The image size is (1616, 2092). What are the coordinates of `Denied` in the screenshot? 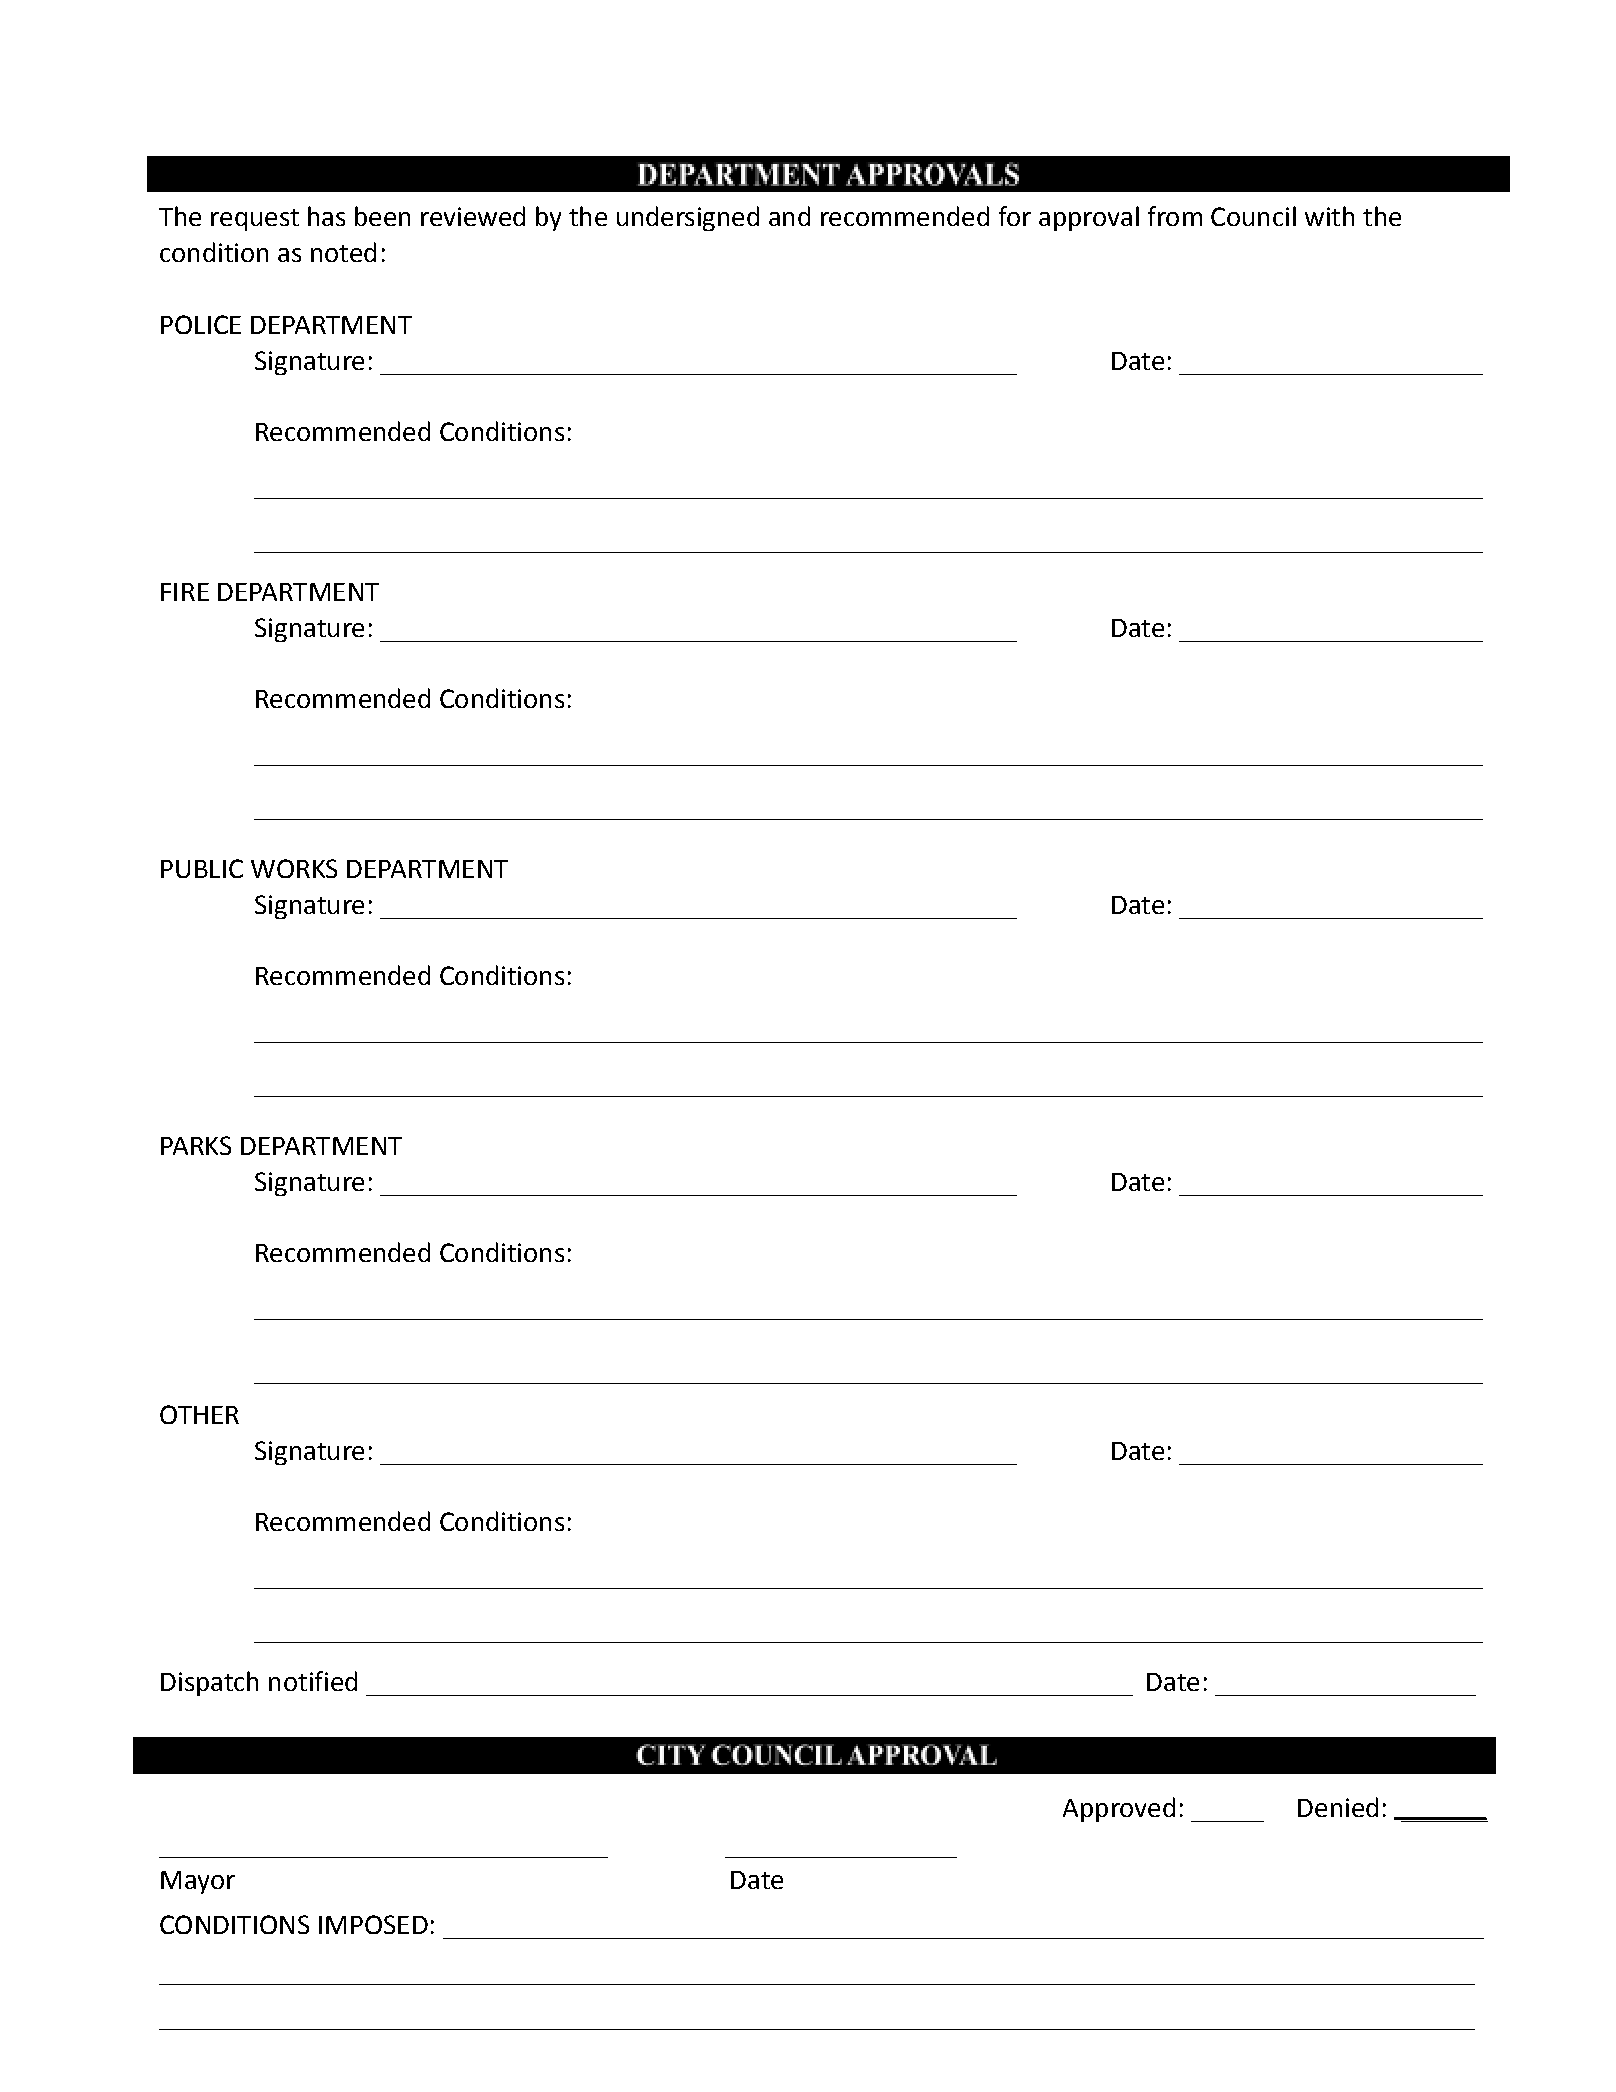 It's located at (1338, 1807).
